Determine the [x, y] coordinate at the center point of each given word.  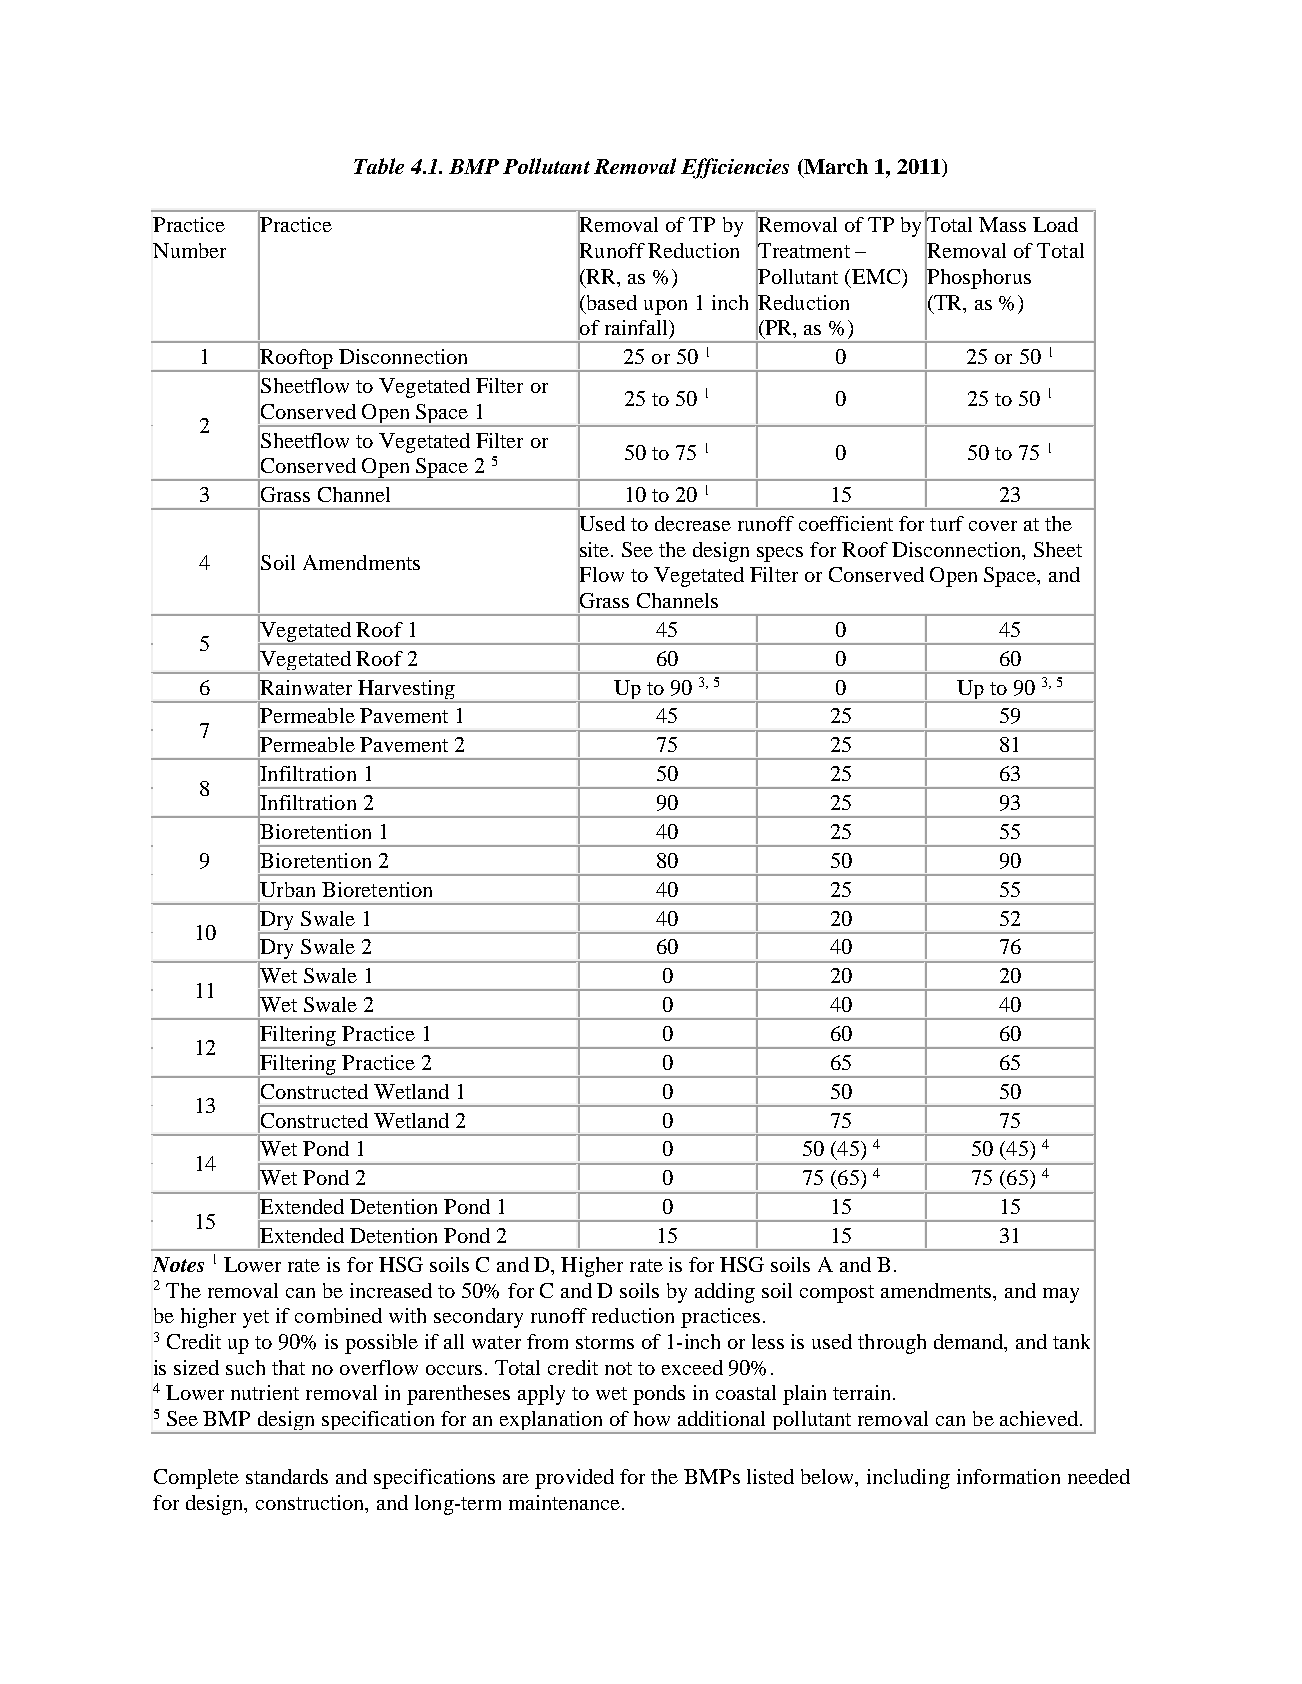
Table [379, 166]
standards [287, 1476]
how [652, 1418]
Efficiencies [735, 168]
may [1061, 1295]
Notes [178, 1264]
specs [780, 554]
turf [947, 523]
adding [725, 1293]
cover [993, 526]
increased [391, 1290]
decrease [693, 523]
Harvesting [407, 691]
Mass [1002, 224]
